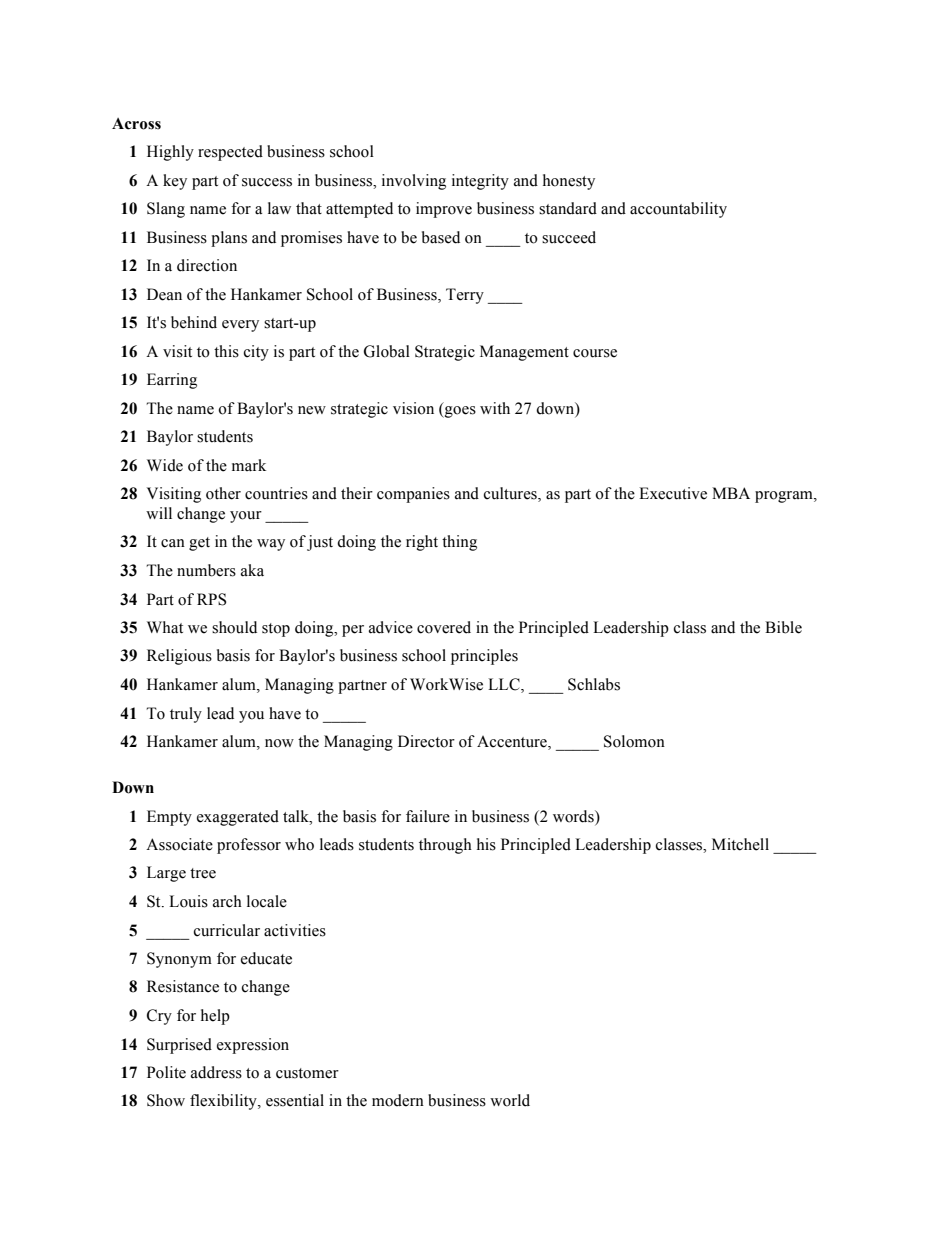  What do you see at coordinates (480, 182) in the image?
I see `integrity` at bounding box center [480, 182].
